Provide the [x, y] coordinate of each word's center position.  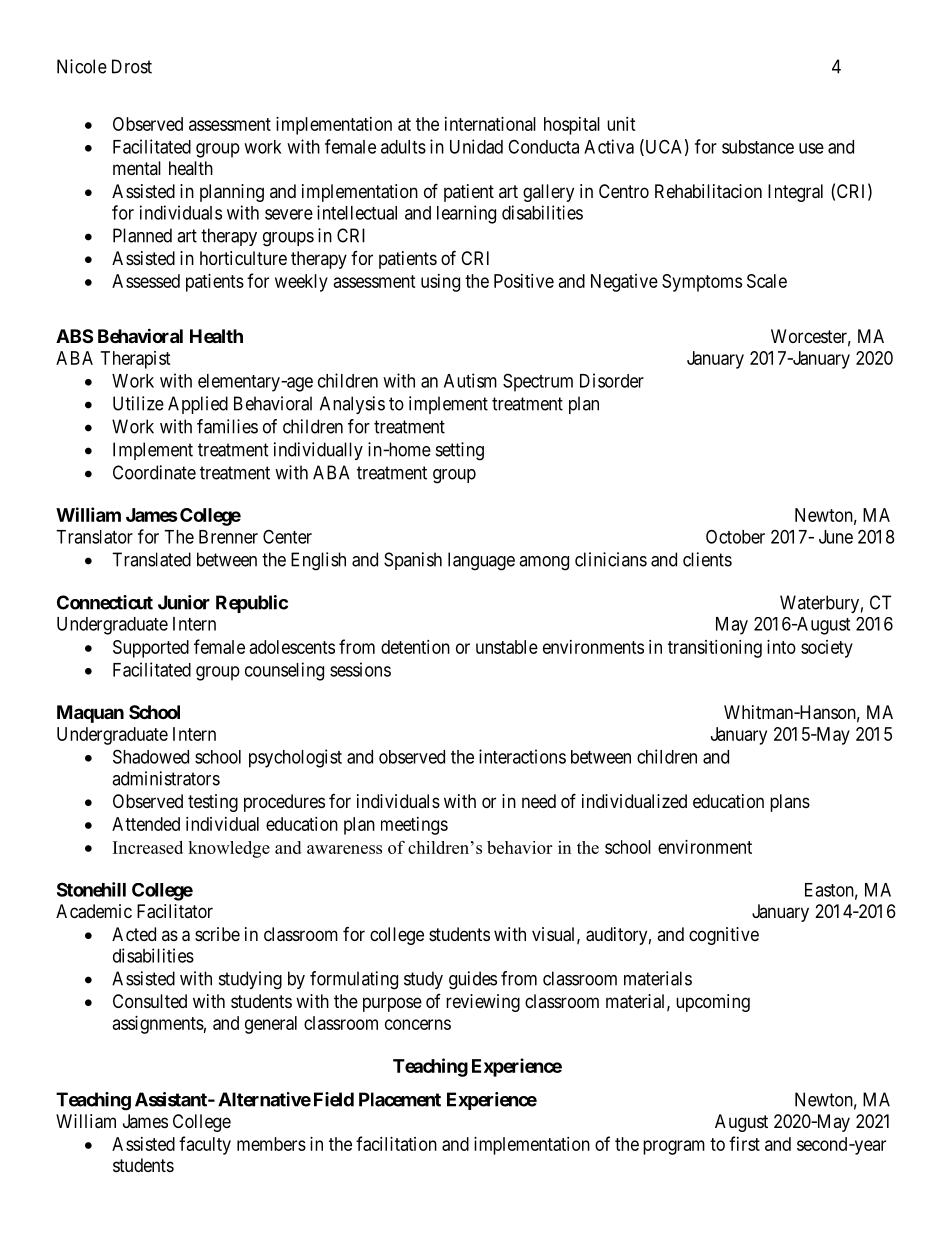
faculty [205, 1145]
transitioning [715, 649]
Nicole [82, 66]
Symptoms [702, 283]
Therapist [136, 360]
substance [758, 147]
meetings [414, 826]
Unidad [476, 146]
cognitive [724, 936]
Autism [470, 380]
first [744, 1143]
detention [415, 647]
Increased [148, 847]
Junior [184, 602]
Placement [400, 1099]
